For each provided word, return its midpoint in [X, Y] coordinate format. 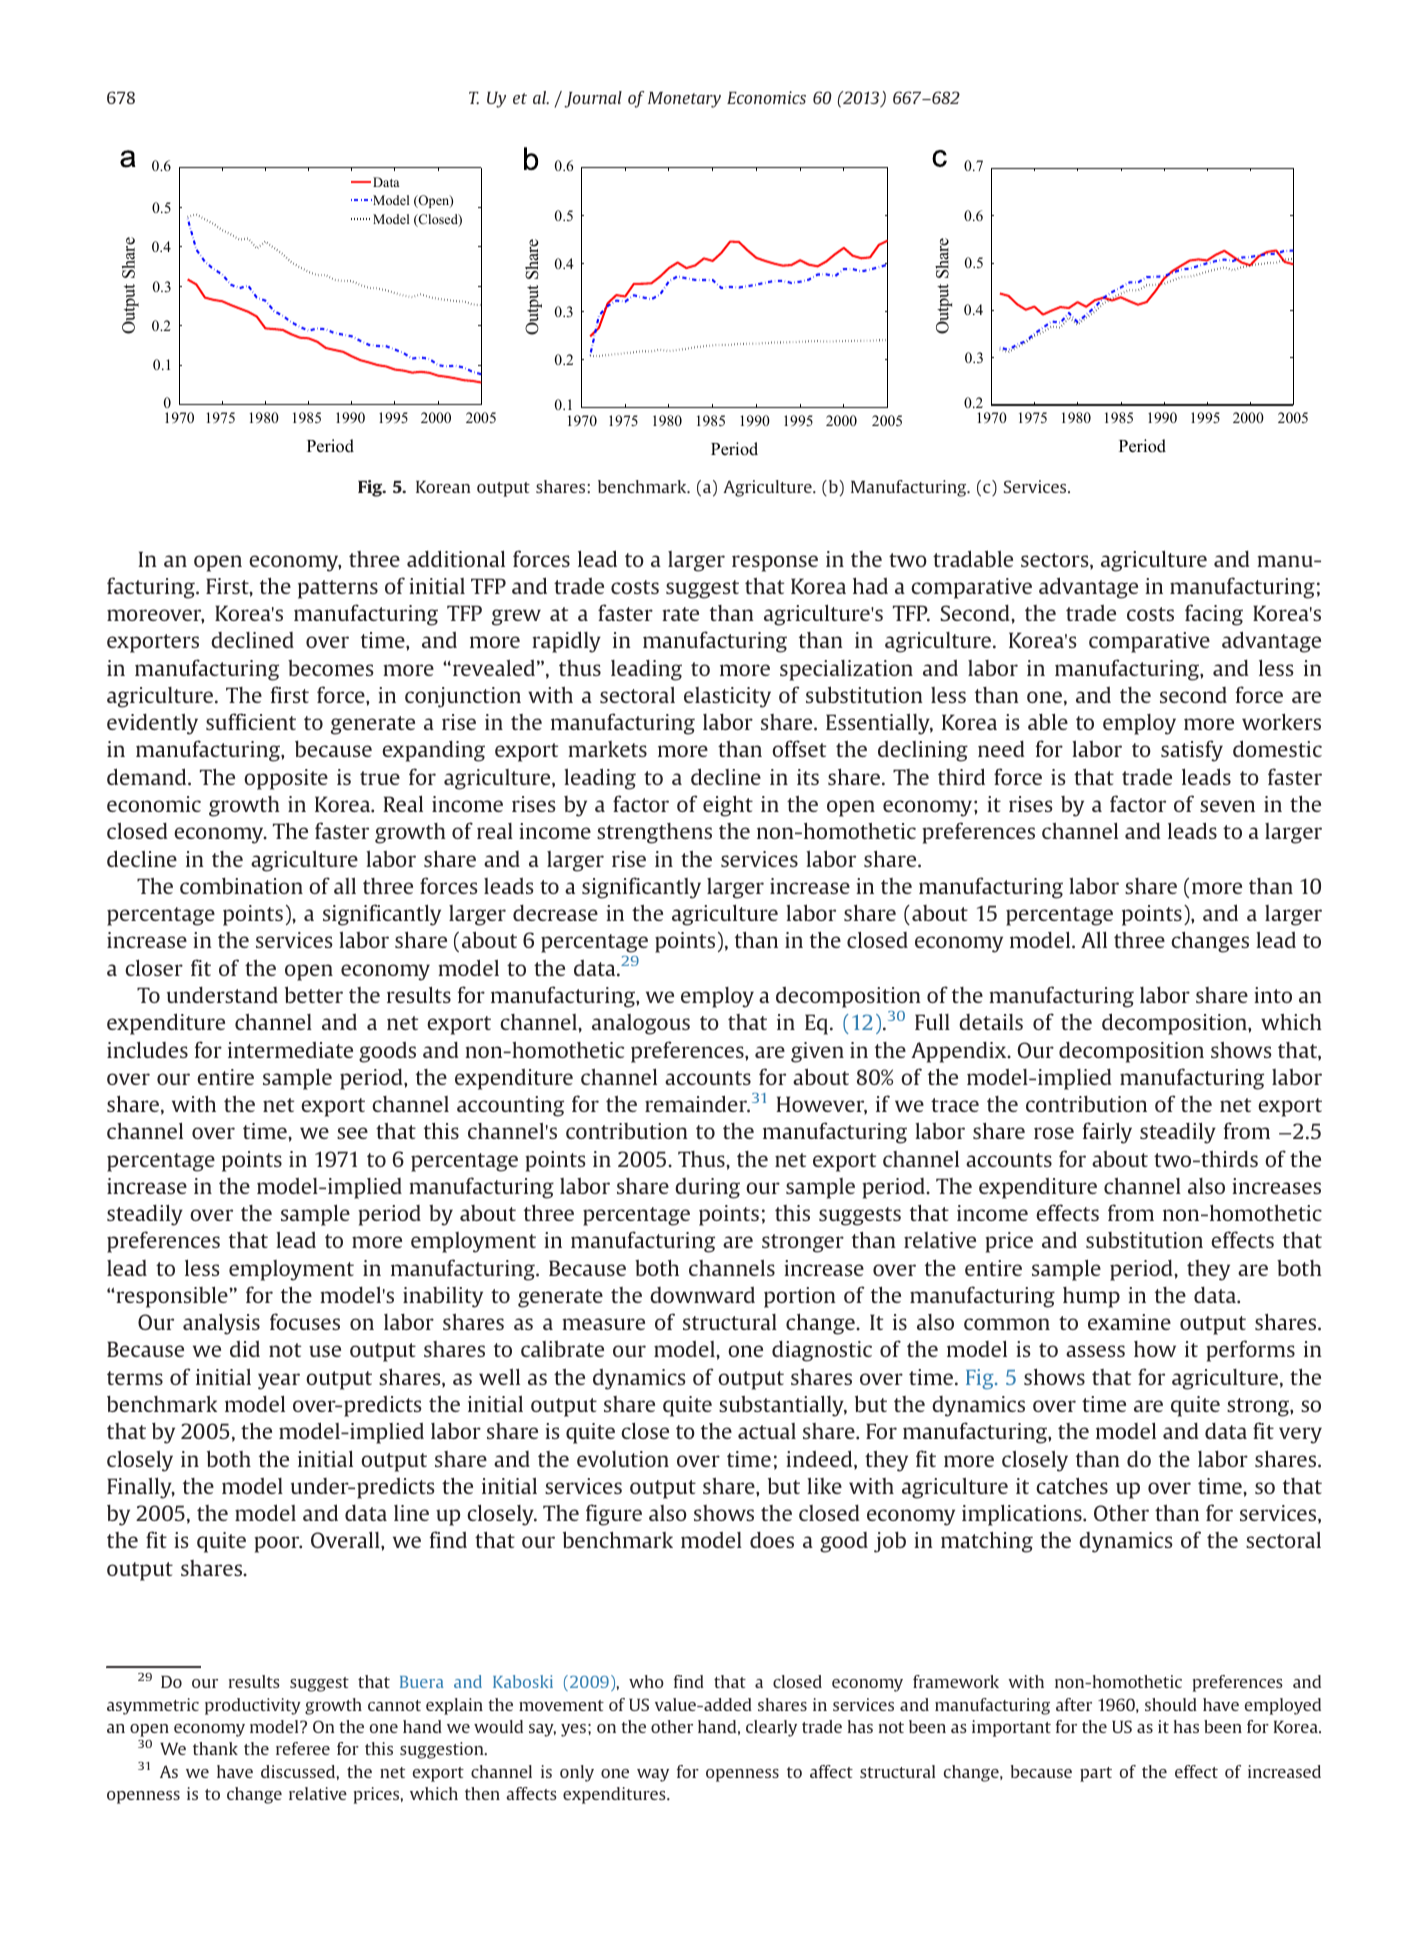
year [279, 1381]
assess [1095, 1351]
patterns [338, 589]
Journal [593, 99]
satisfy [1192, 751]
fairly [1107, 1133]
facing [1214, 615]
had [870, 585]
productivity [253, 1706]
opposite [286, 779]
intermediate [290, 1049]
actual [767, 1431]
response [775, 563]
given [817, 1052]
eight [728, 806]
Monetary [684, 100]
